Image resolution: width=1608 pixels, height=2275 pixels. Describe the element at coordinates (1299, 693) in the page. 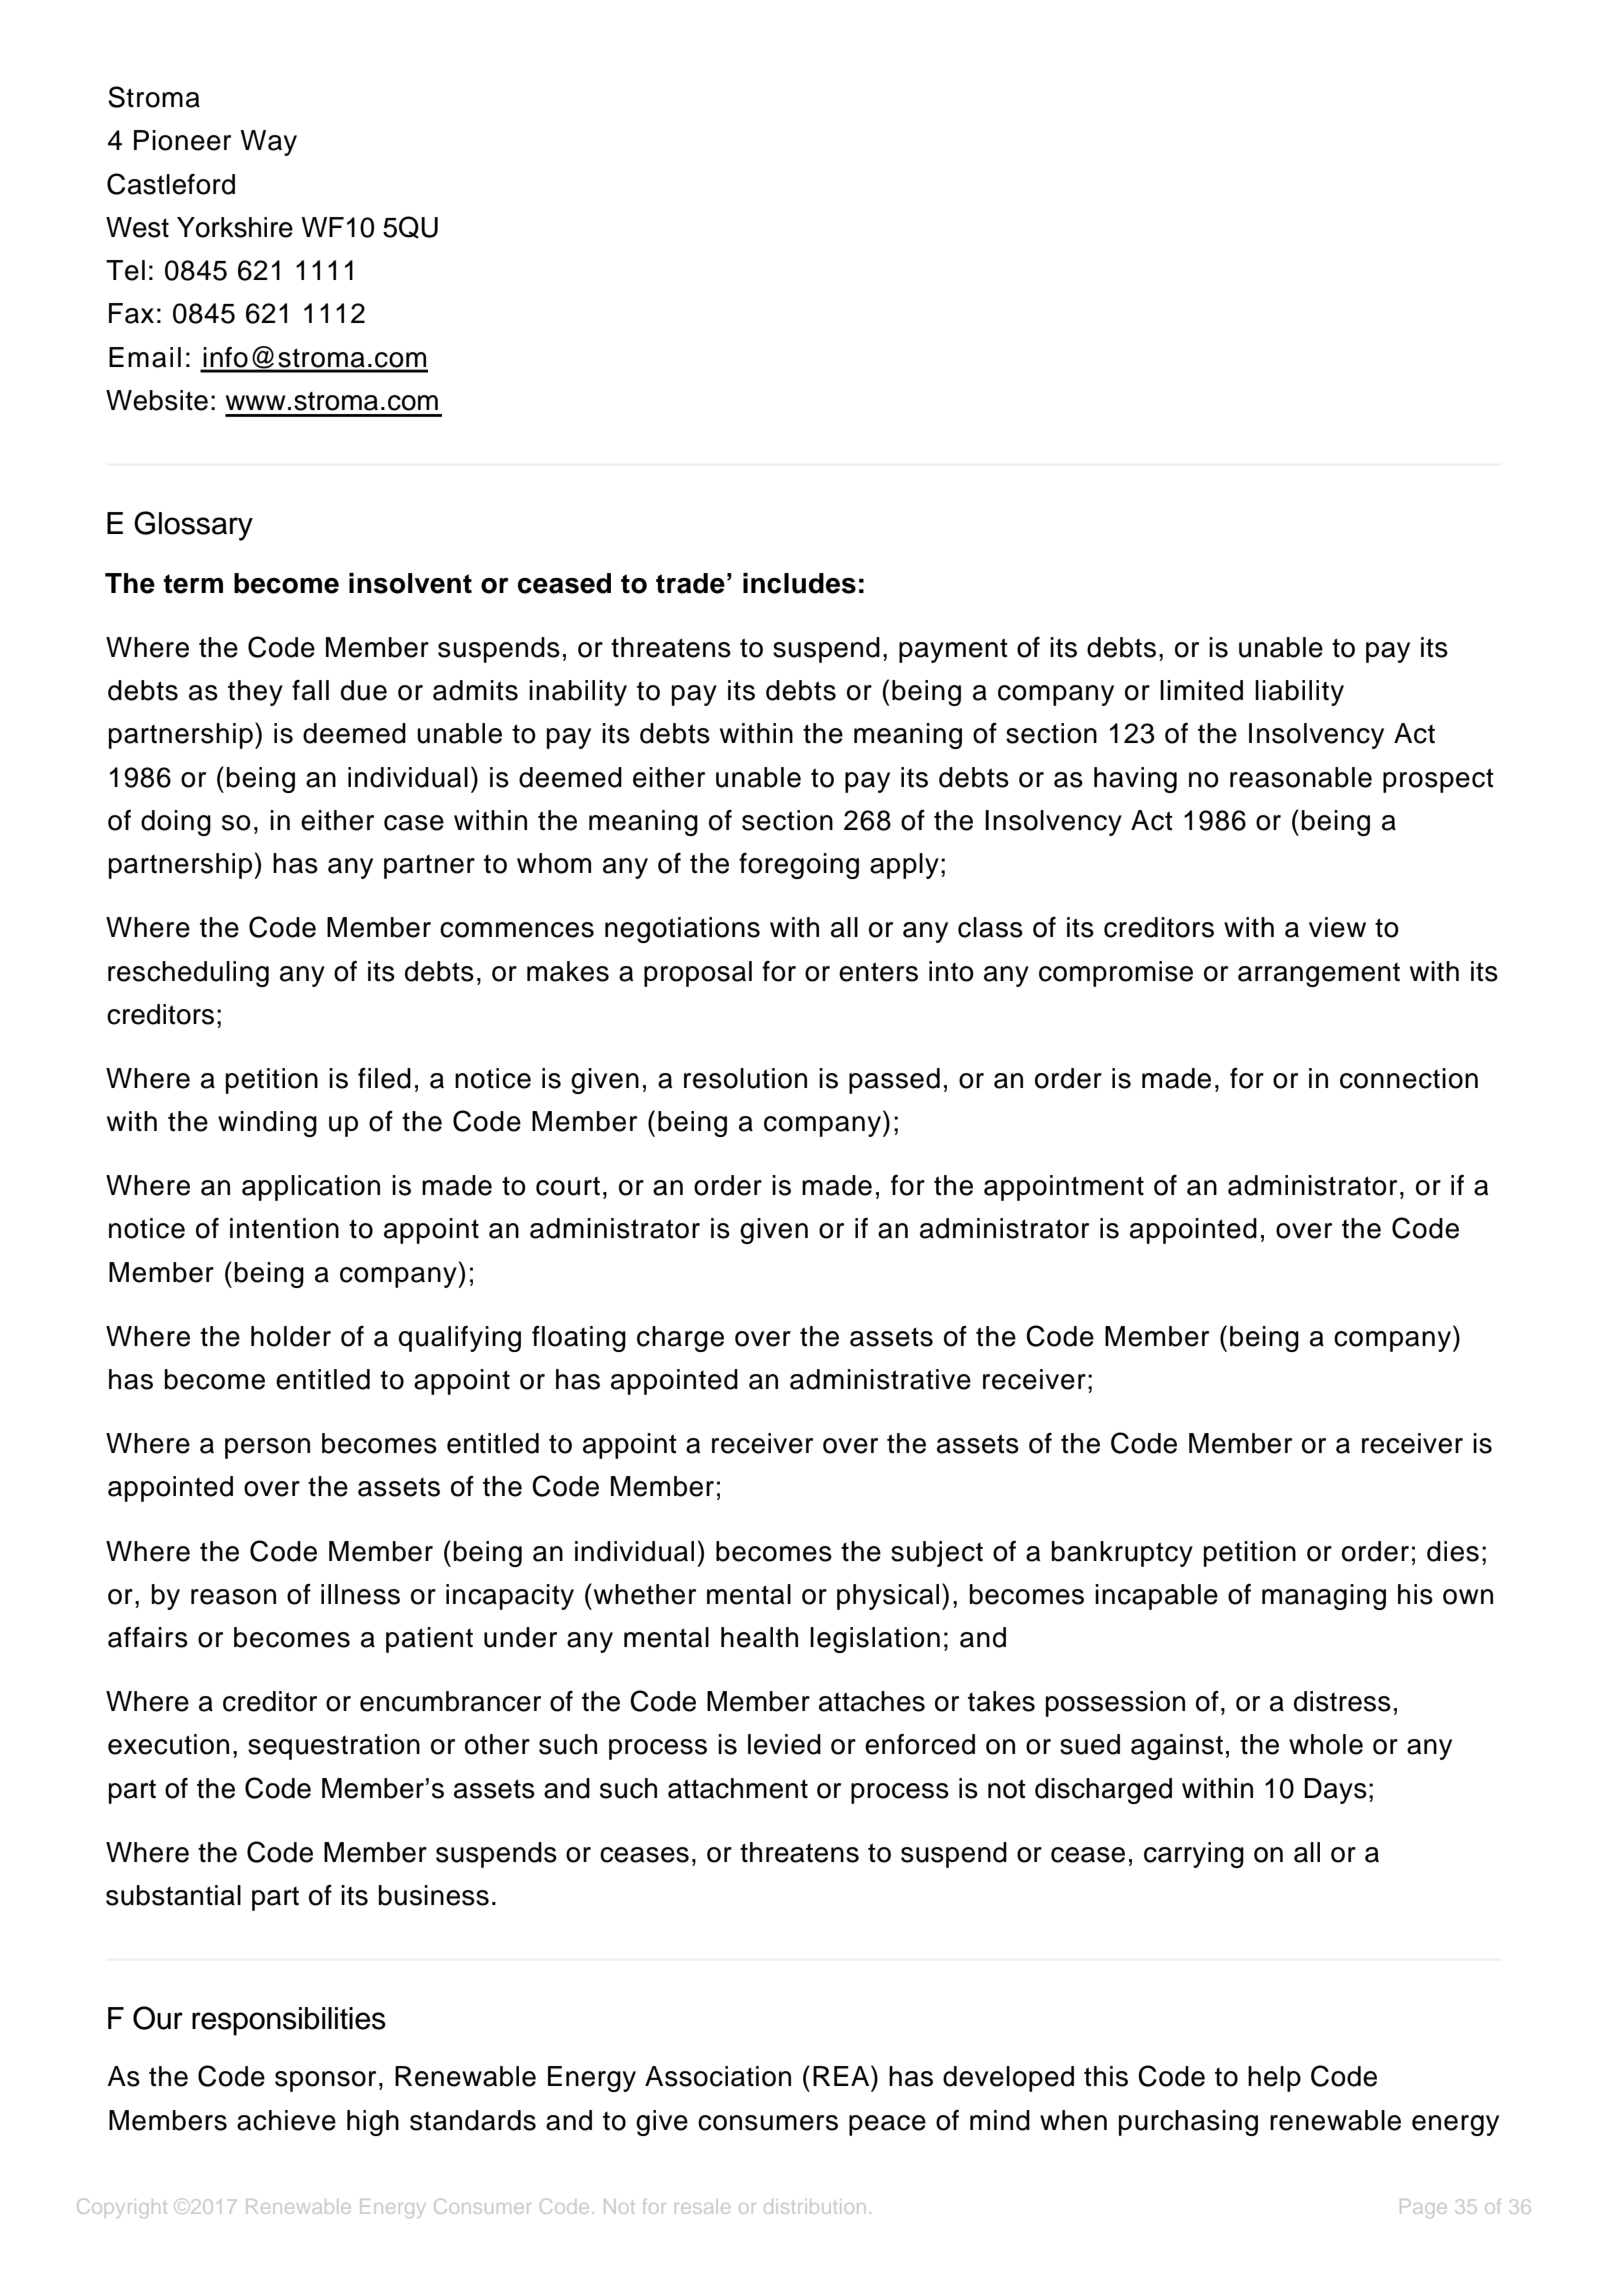

I see `liability` at that location.
